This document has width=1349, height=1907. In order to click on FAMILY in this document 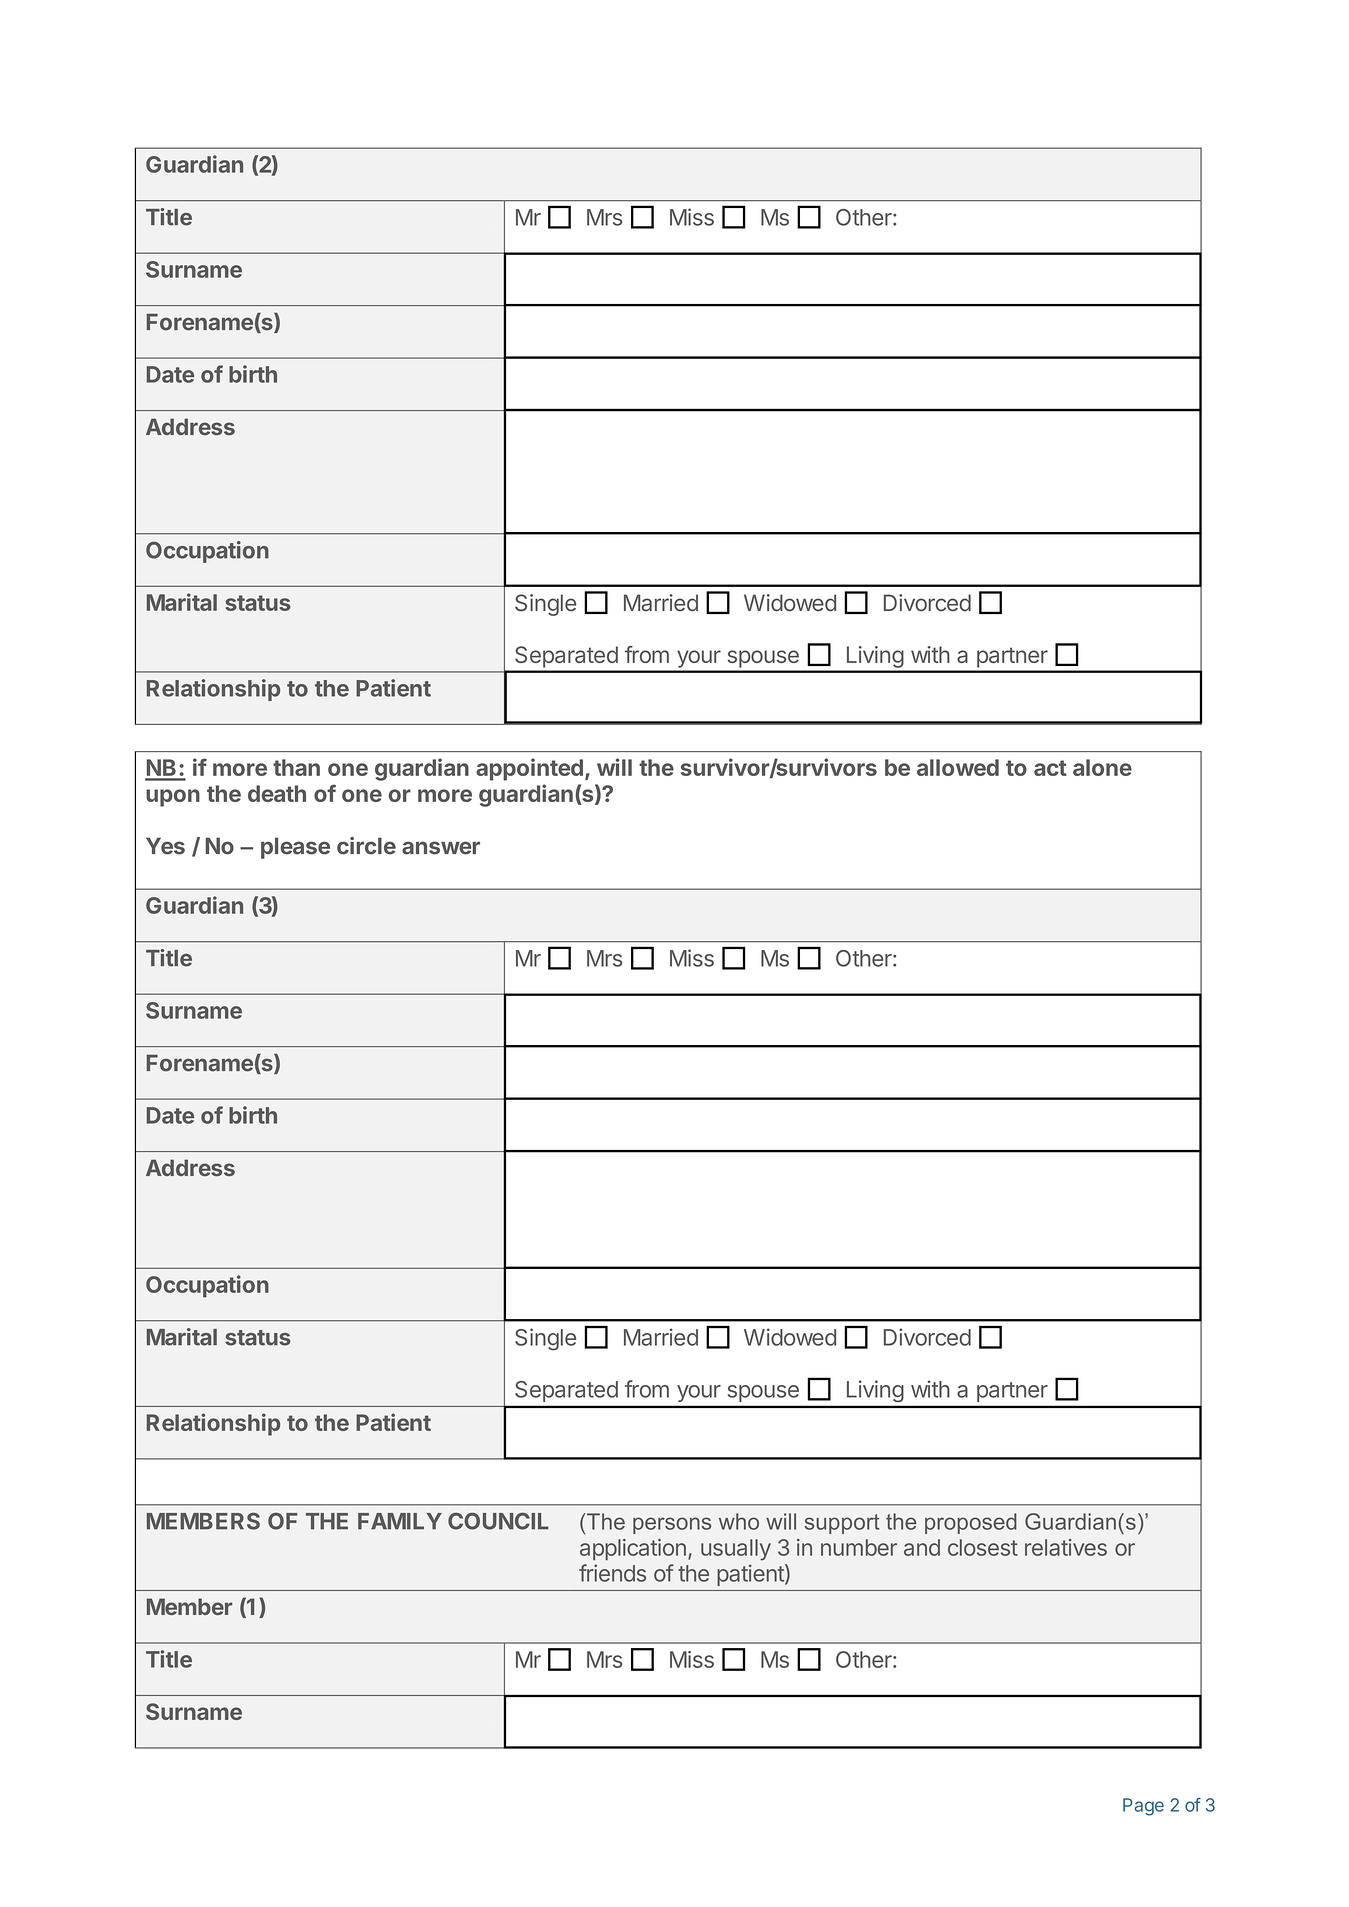, I will do `click(400, 1521)`.
